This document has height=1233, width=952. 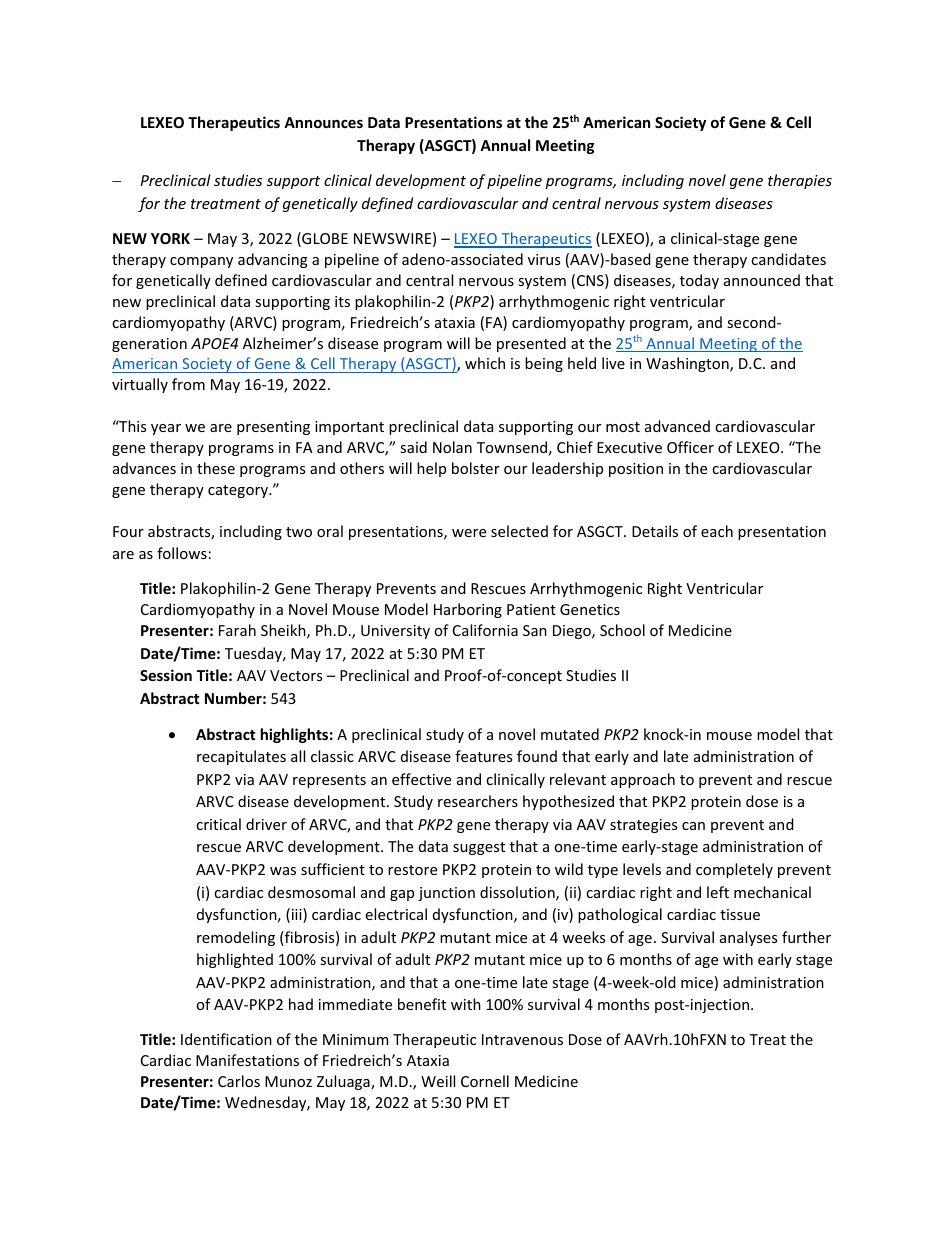 I want to click on Identification, so click(x=226, y=1039).
